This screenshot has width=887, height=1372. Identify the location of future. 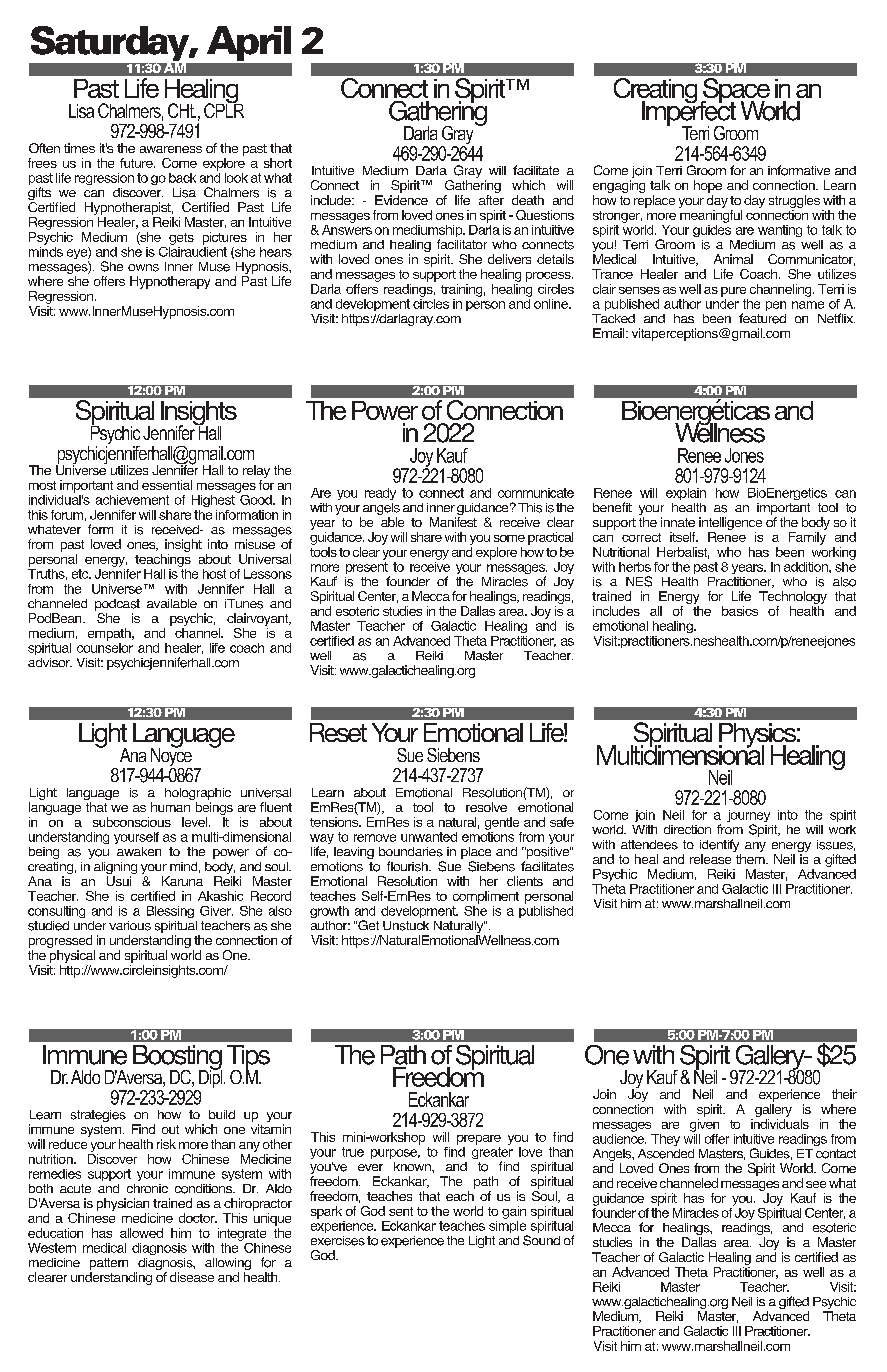
(137, 163).
